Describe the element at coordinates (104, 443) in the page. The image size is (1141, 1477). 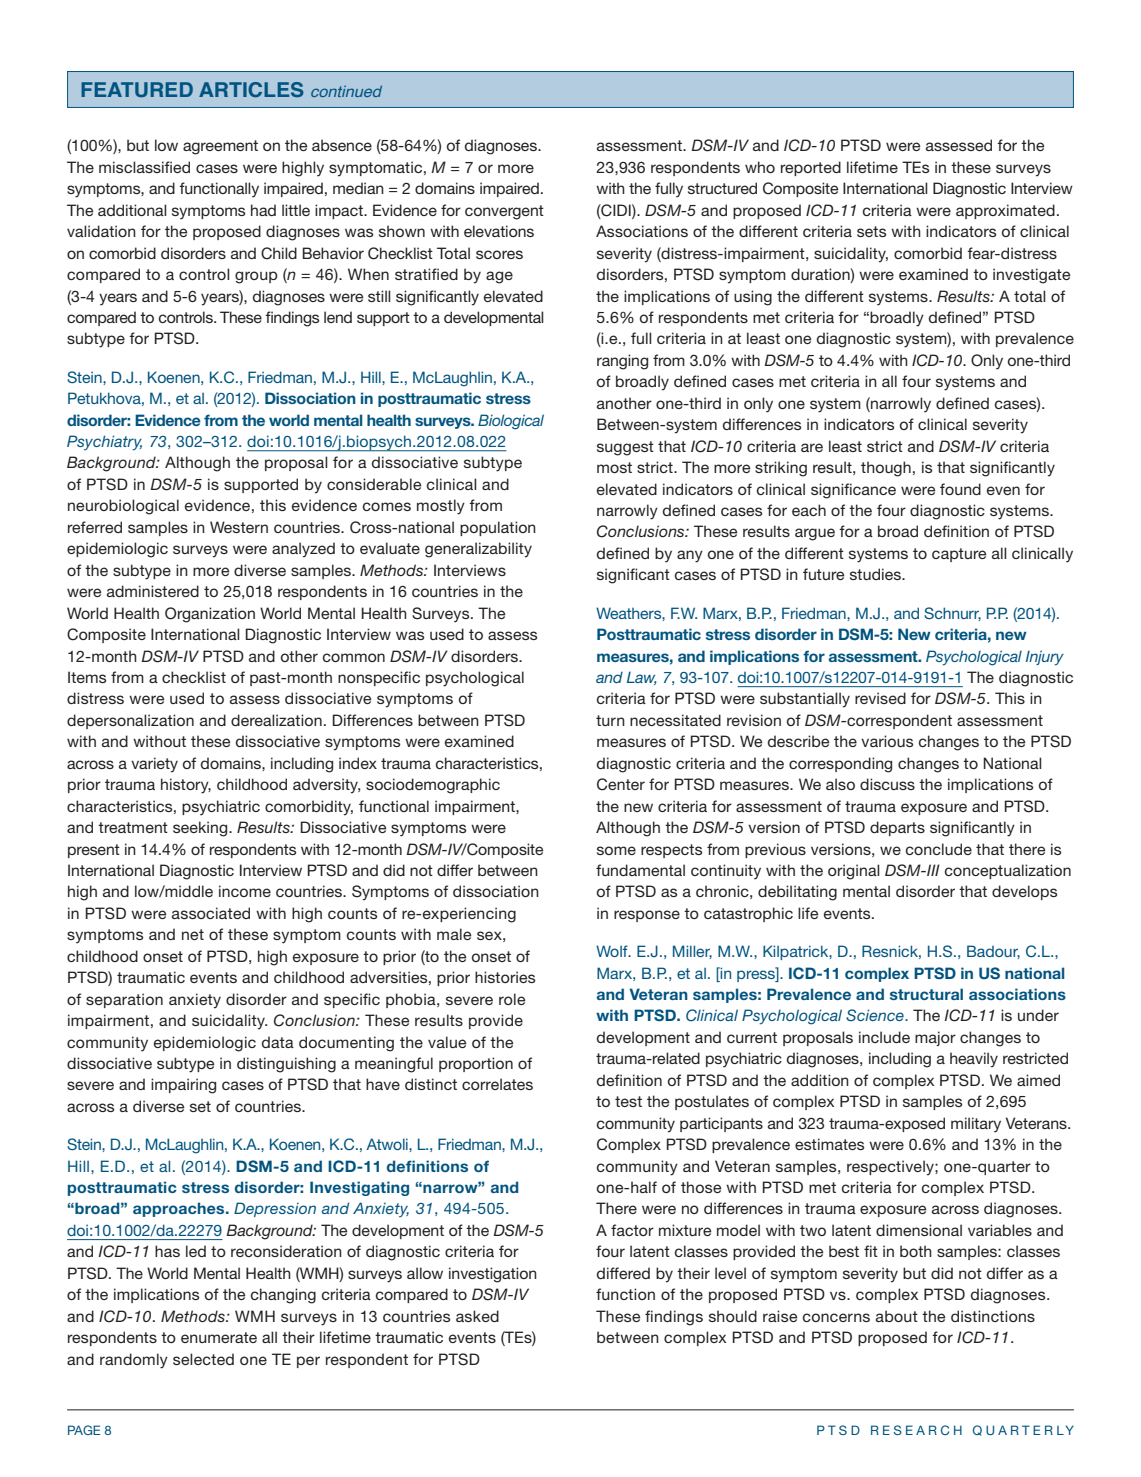
I see `Psychiatry` at that location.
